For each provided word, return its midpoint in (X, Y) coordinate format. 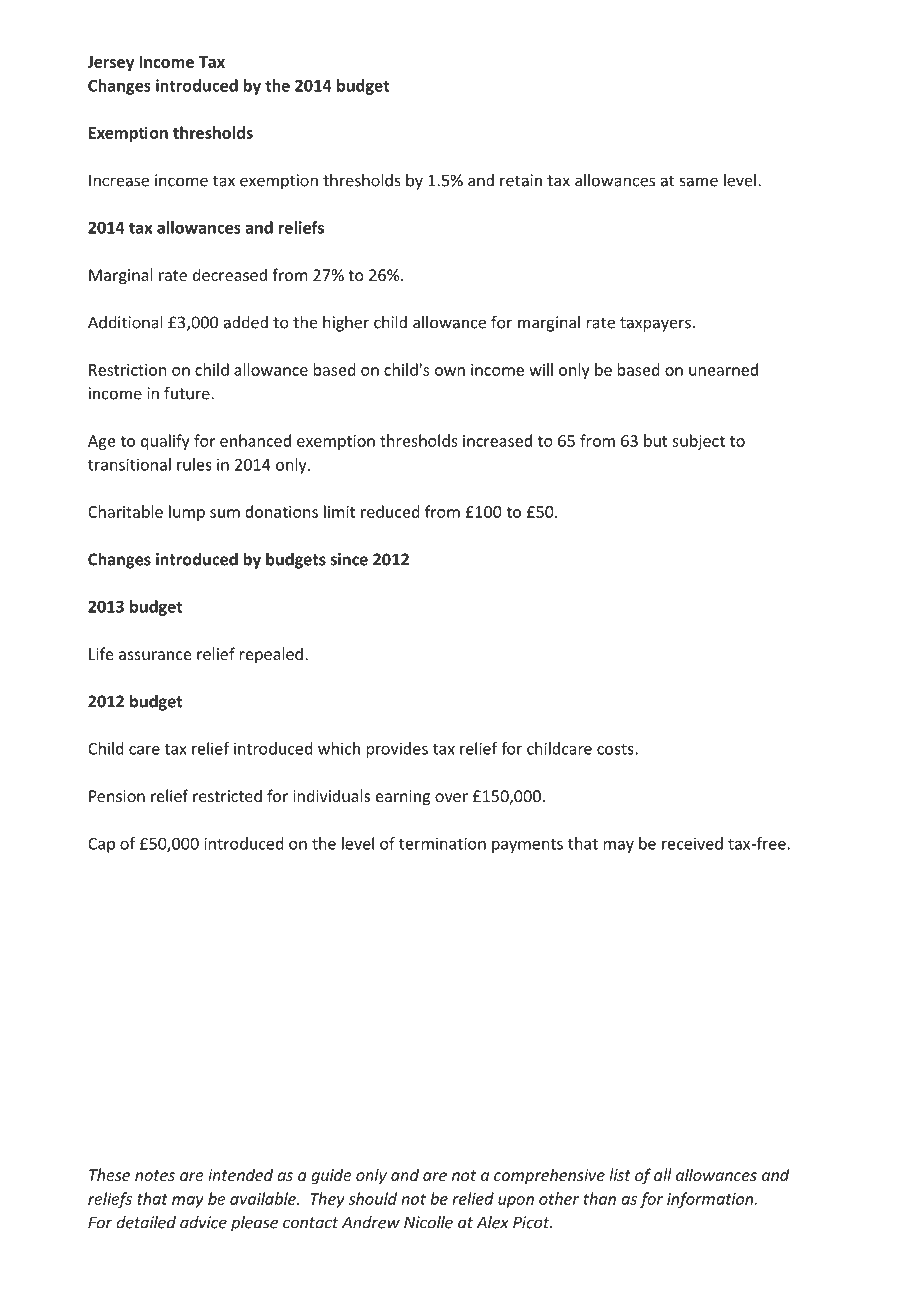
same (699, 182)
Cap (101, 845)
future (188, 393)
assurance (155, 655)
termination (442, 843)
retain (521, 180)
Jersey (110, 63)
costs (616, 749)
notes (155, 1175)
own (450, 371)
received (692, 843)
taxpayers (655, 324)
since (349, 559)
